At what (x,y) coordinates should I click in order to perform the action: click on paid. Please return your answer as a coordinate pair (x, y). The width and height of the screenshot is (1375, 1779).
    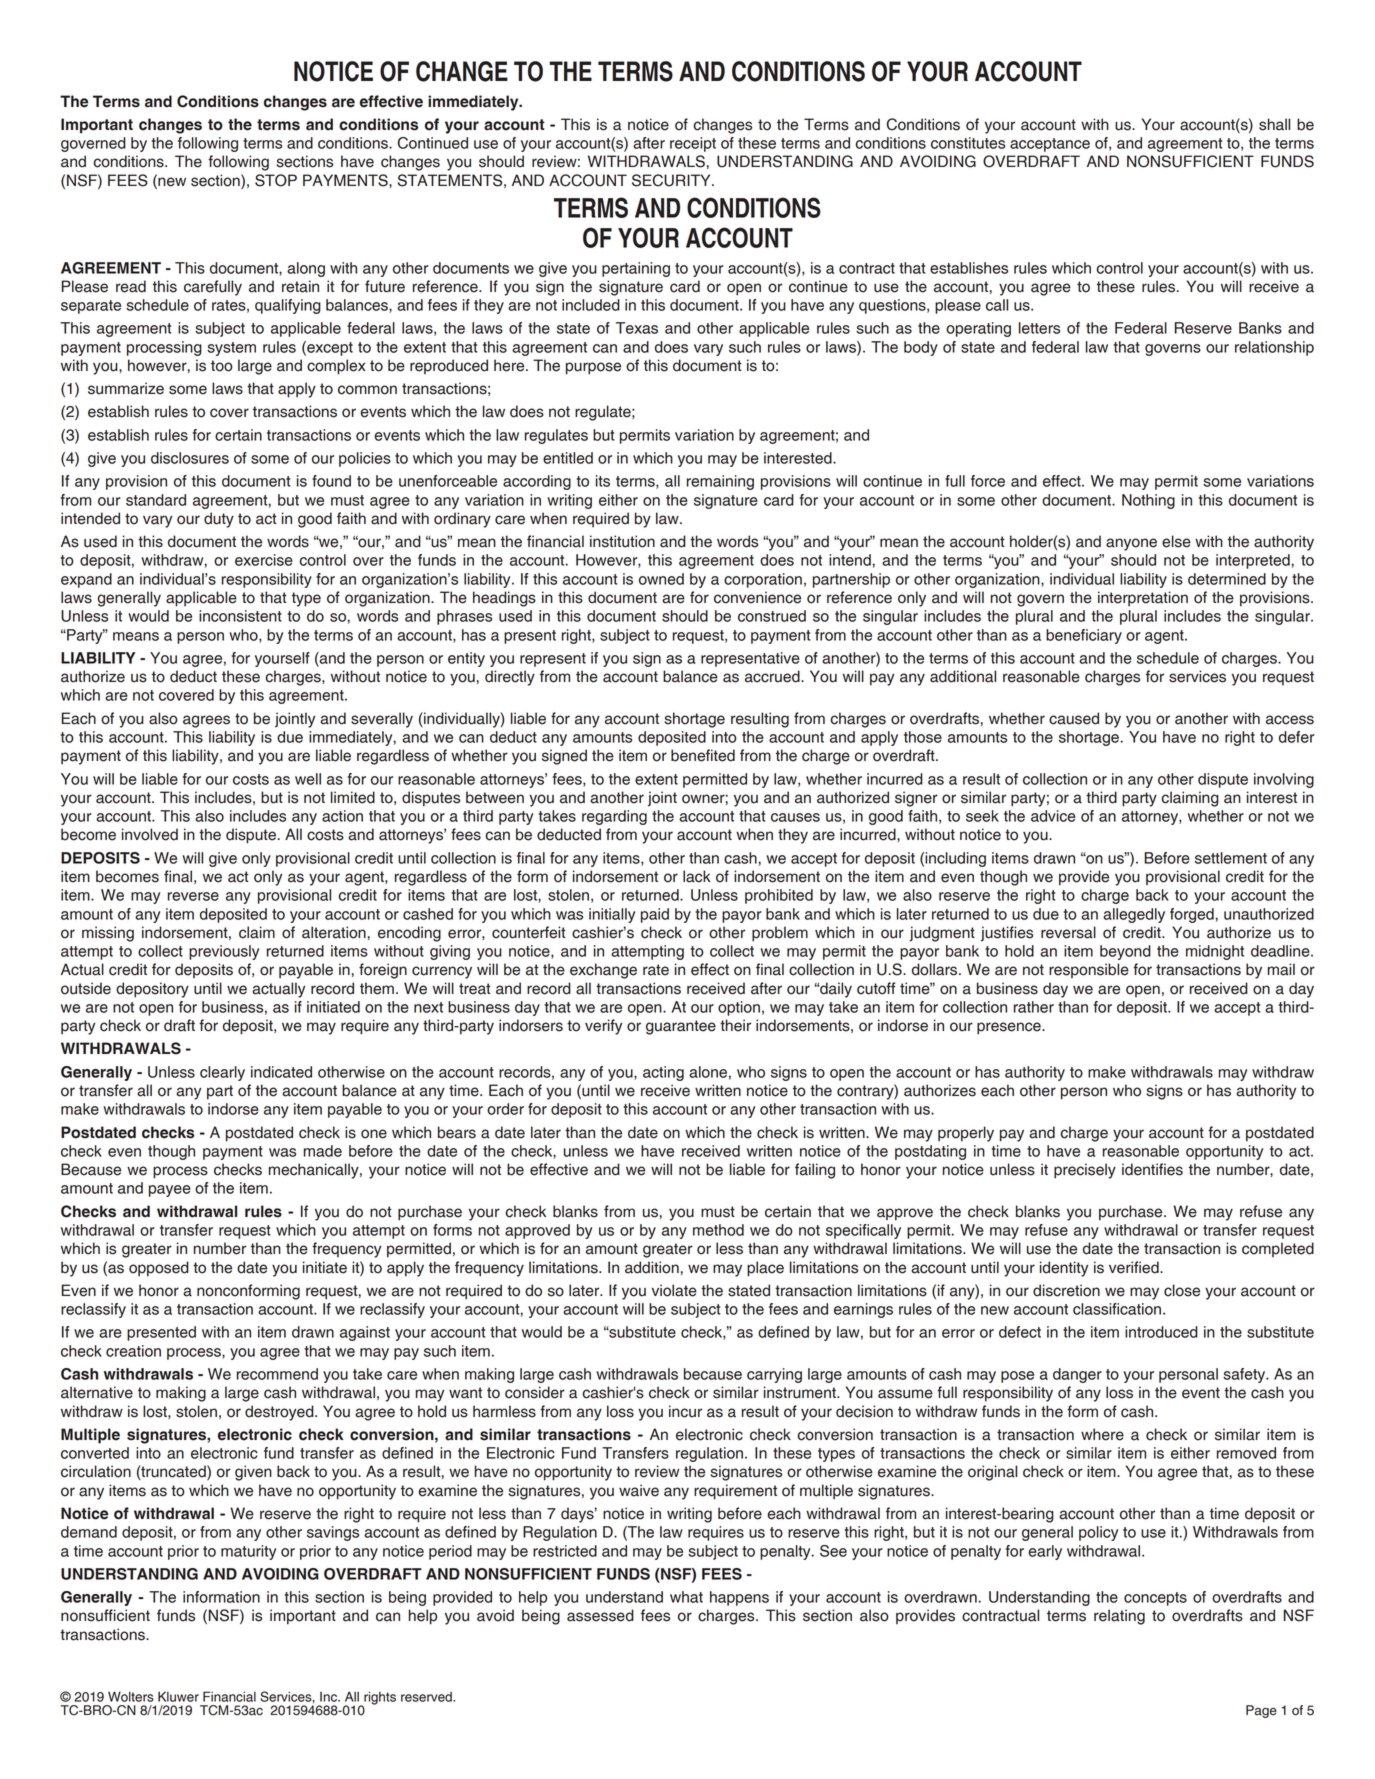
    Looking at the image, I should click on (655, 915).
